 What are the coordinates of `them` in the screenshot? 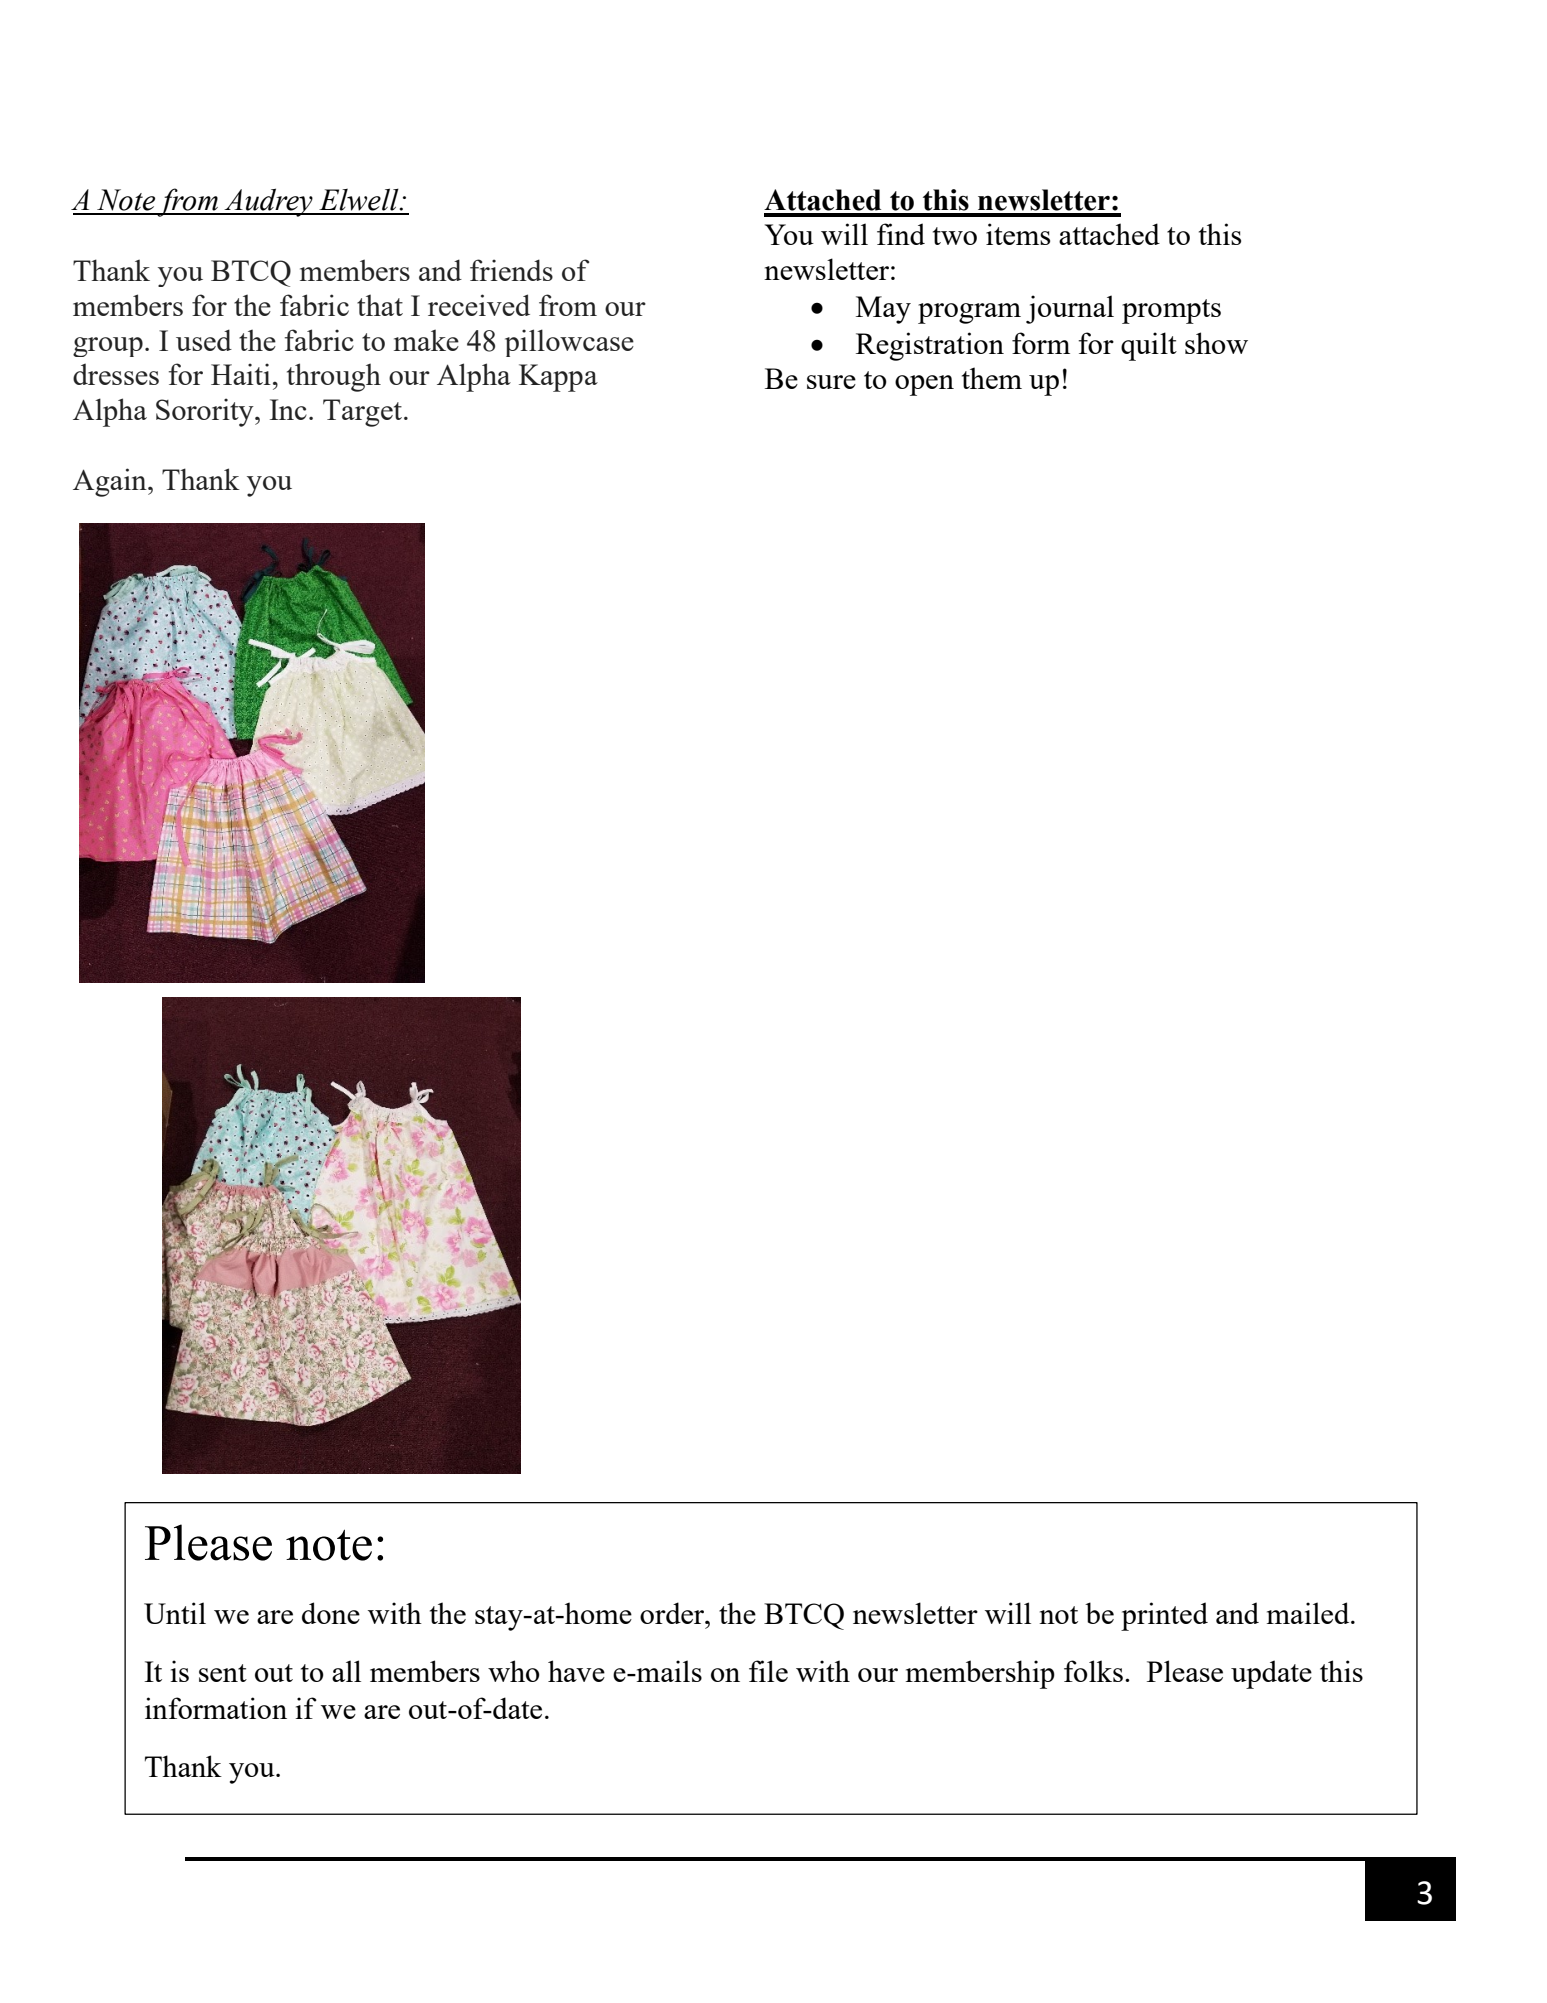 It's located at (992, 378).
